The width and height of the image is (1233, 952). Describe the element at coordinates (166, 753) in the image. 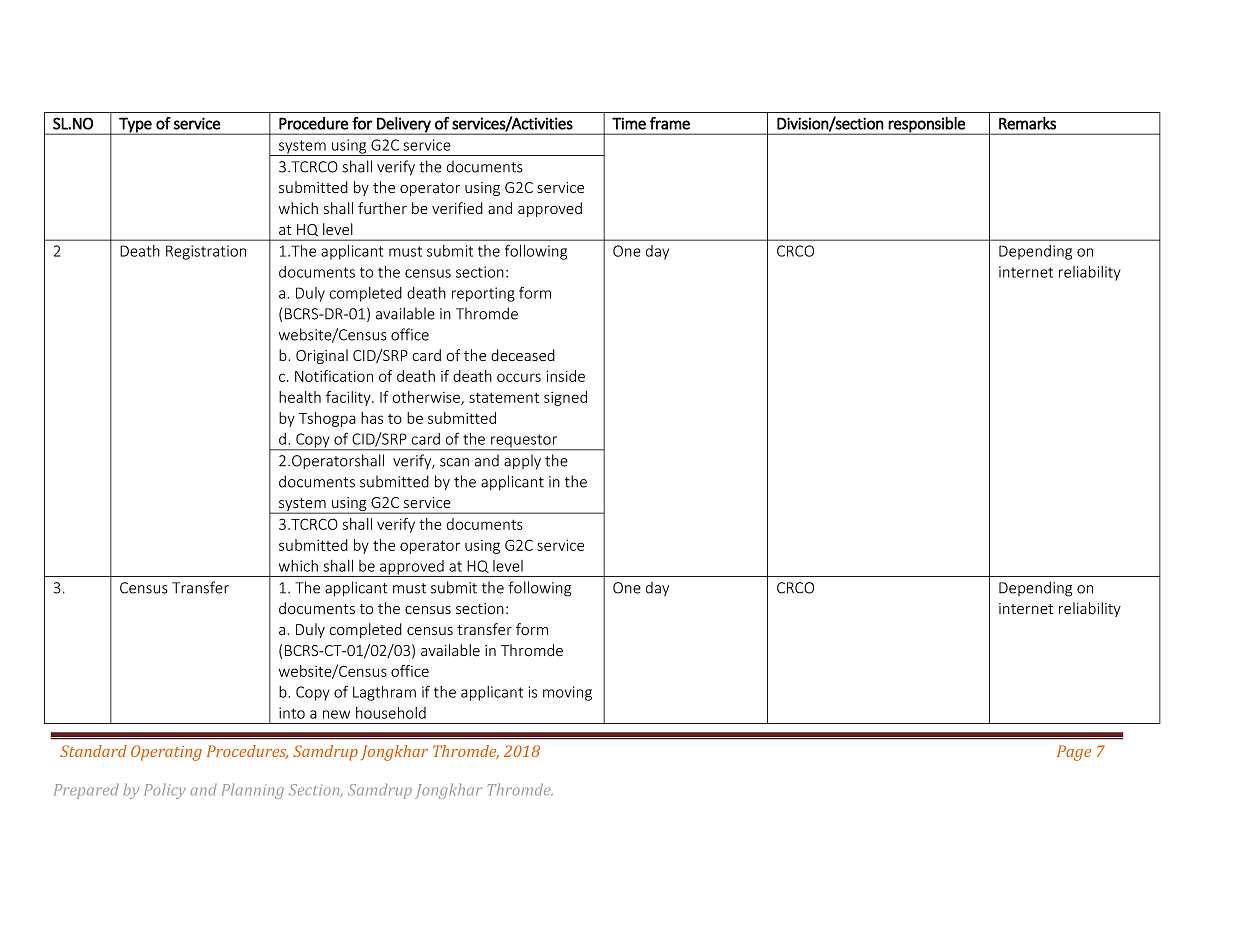

I see `Operating` at that location.
